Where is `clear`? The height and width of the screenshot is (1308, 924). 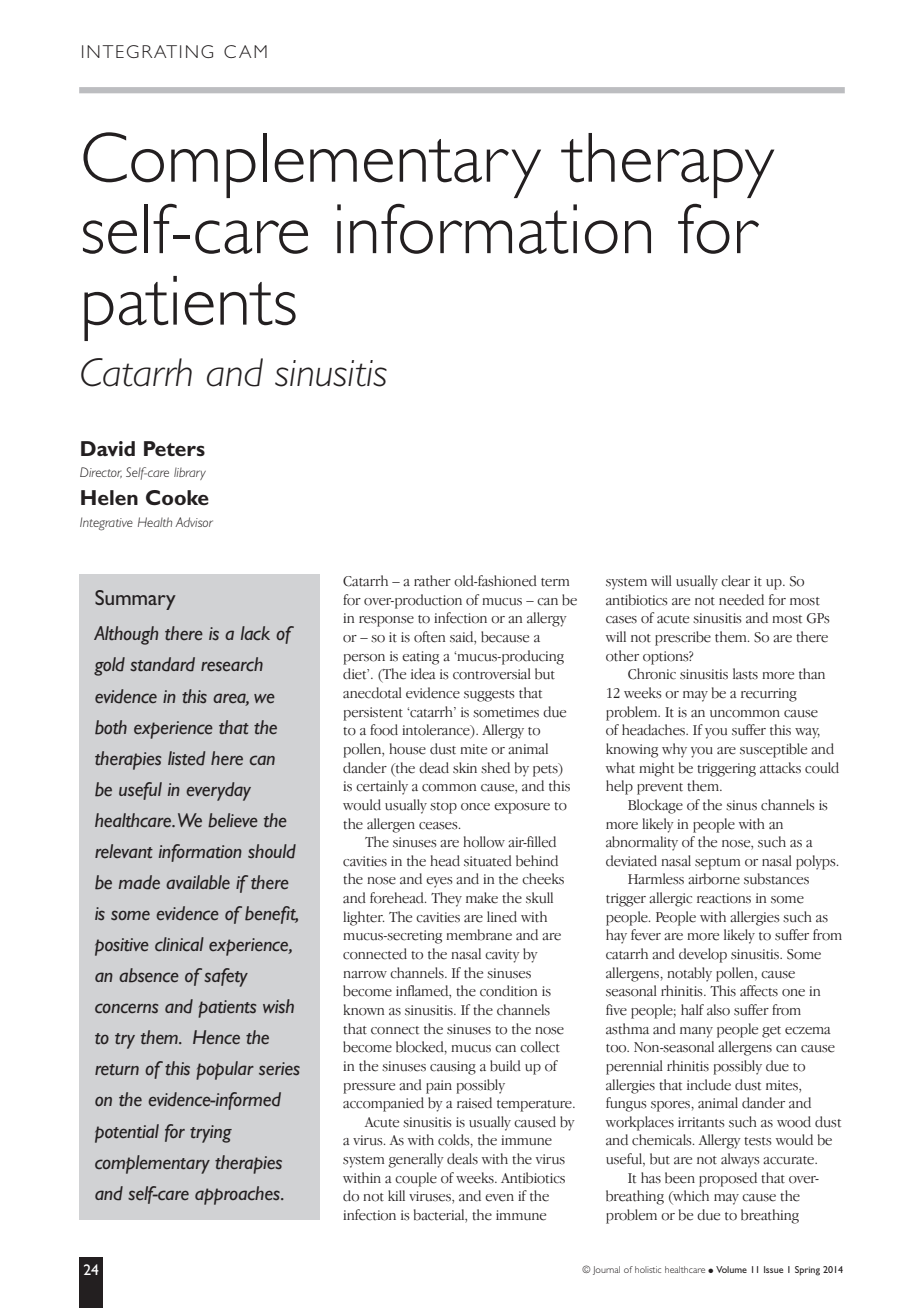 clear is located at coordinates (735, 581).
